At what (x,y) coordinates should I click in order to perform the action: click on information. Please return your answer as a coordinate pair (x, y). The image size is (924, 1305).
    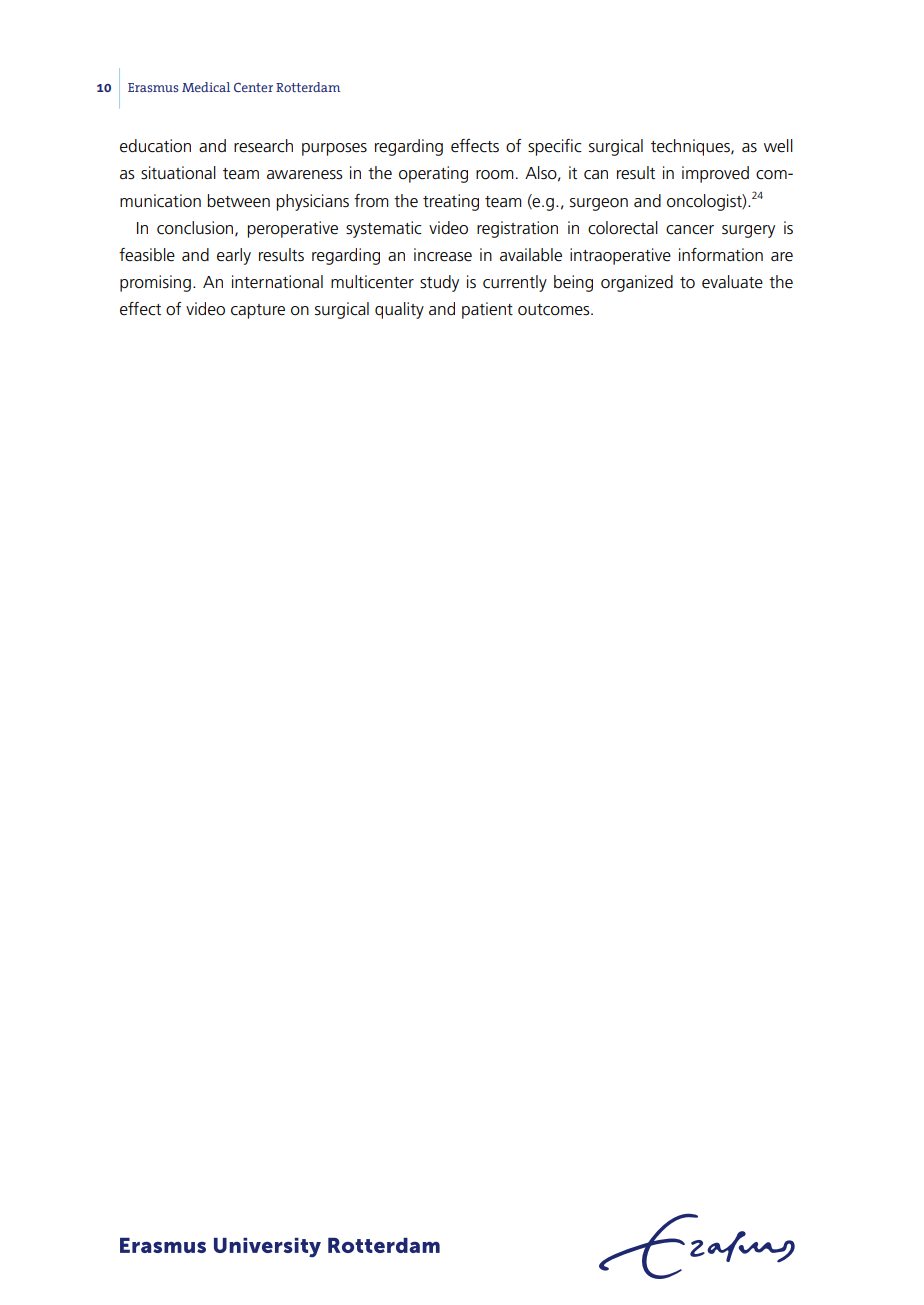
    Looking at the image, I should click on (721, 255).
